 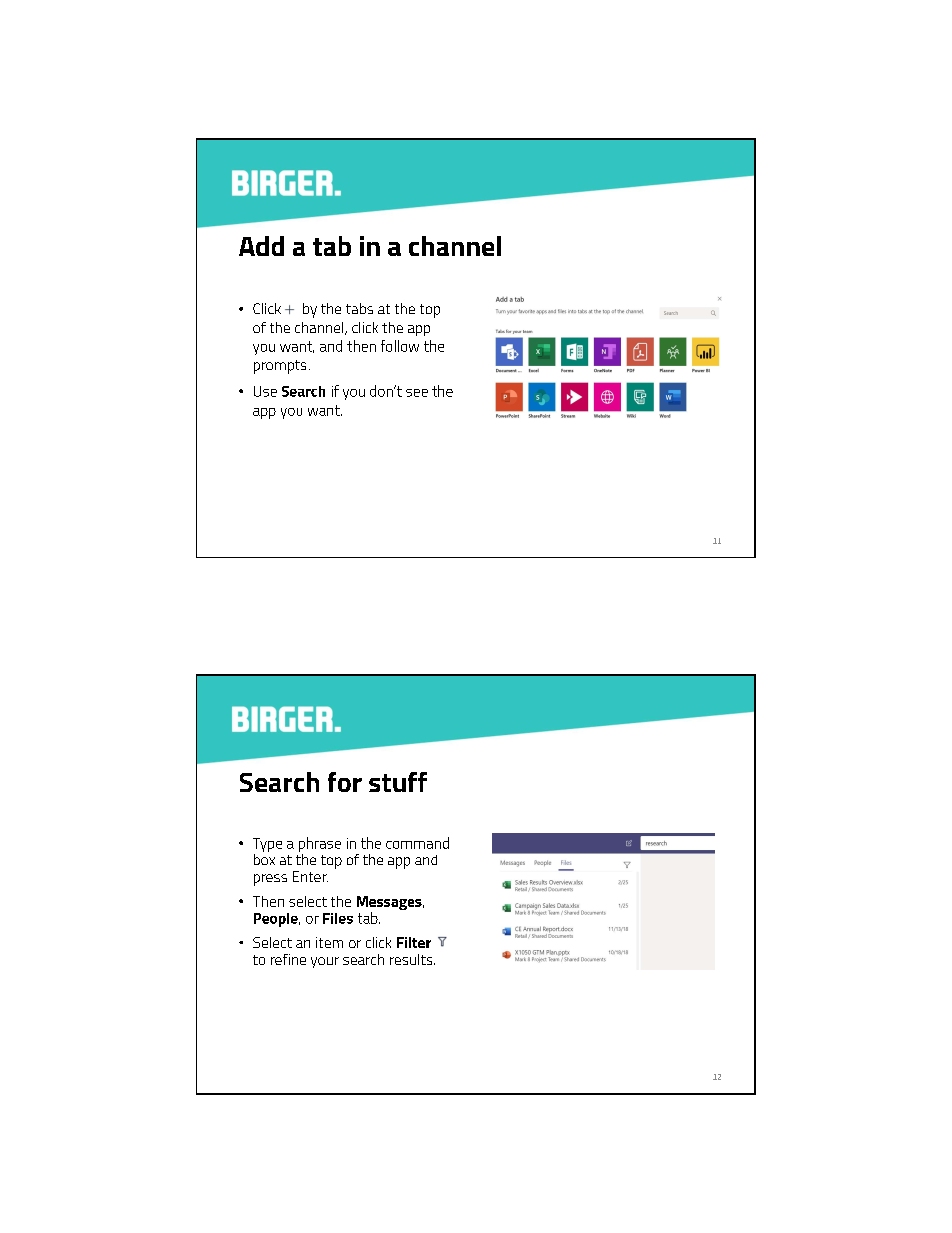 I want to click on Files, so click(x=338, y=918).
